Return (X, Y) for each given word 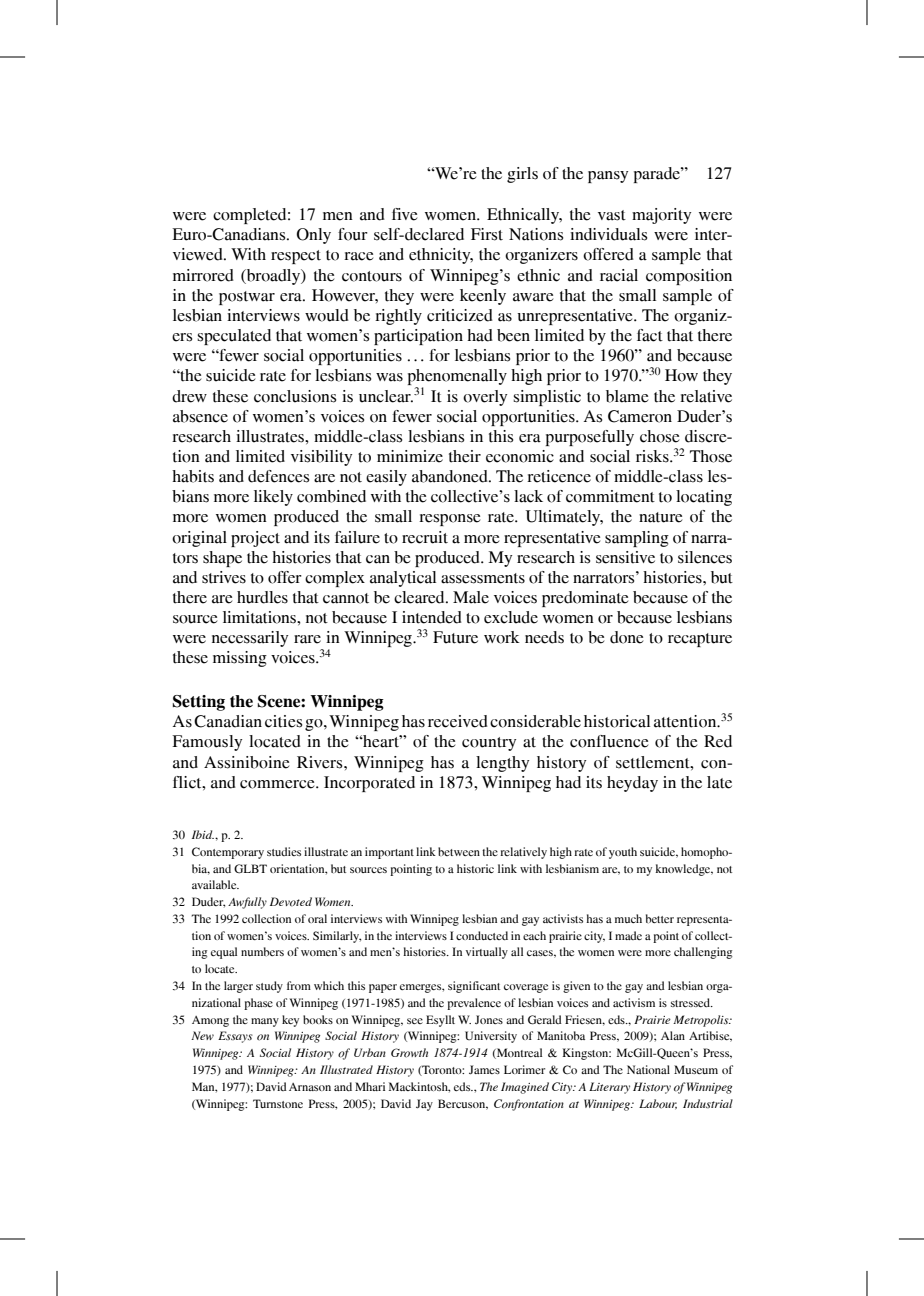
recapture (700, 640)
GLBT (250, 869)
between (459, 851)
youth (623, 853)
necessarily (250, 639)
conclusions (295, 396)
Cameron (640, 416)
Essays (235, 1037)
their (465, 456)
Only (314, 236)
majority (661, 216)
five (404, 214)
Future (455, 637)
